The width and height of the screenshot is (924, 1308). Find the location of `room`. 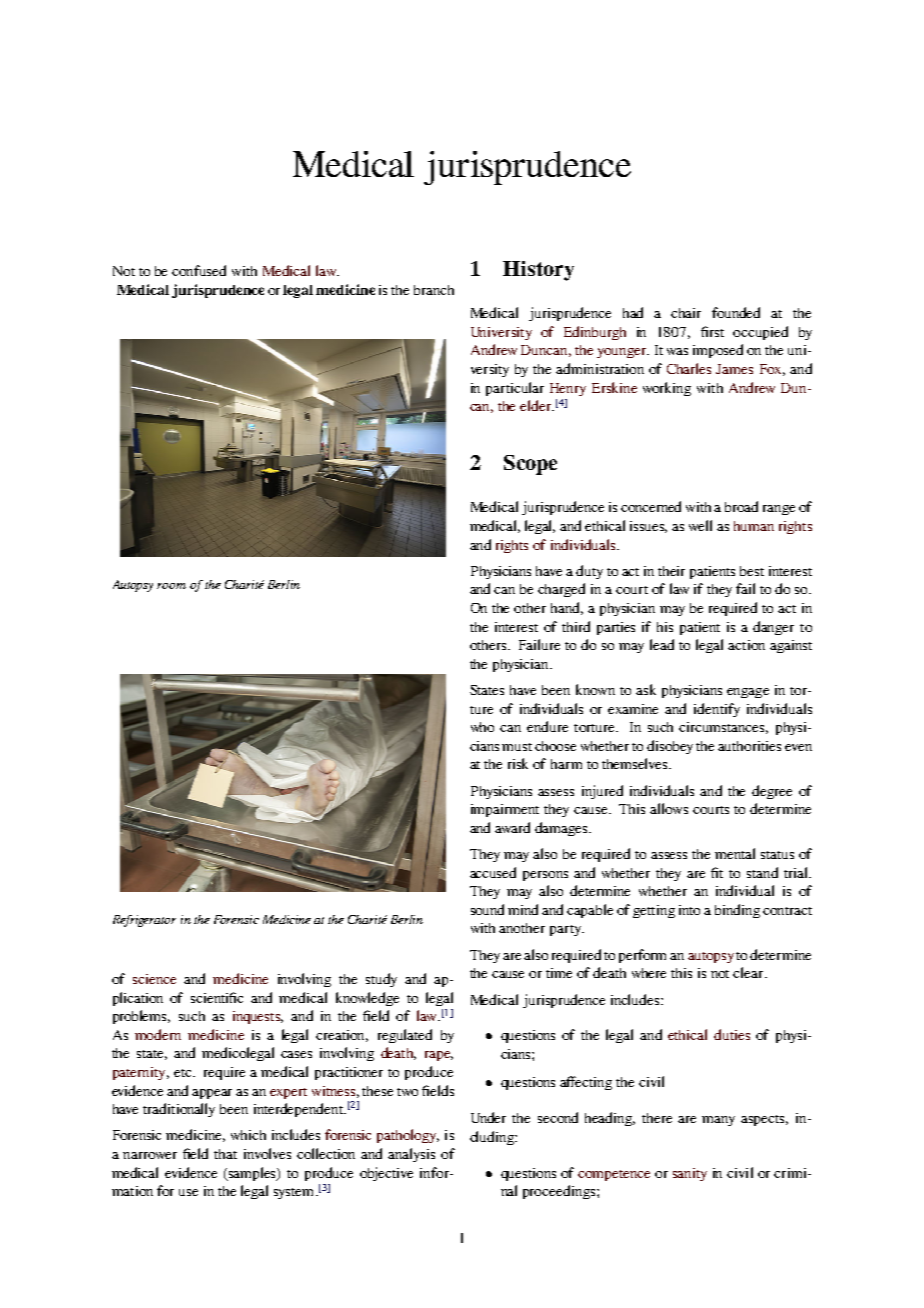

room is located at coordinates (171, 586).
